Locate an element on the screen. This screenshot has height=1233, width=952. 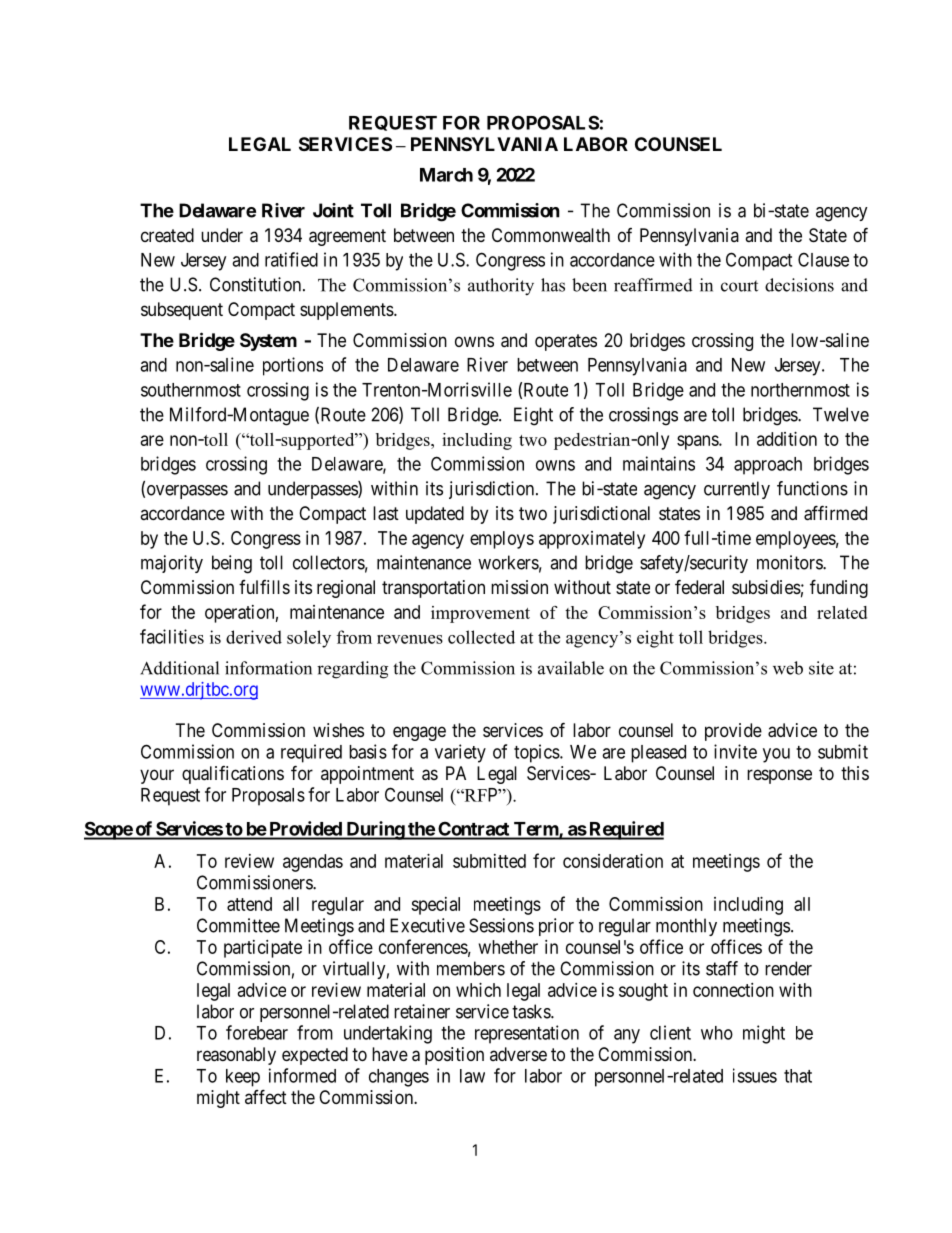
issues is located at coordinates (755, 1075).
